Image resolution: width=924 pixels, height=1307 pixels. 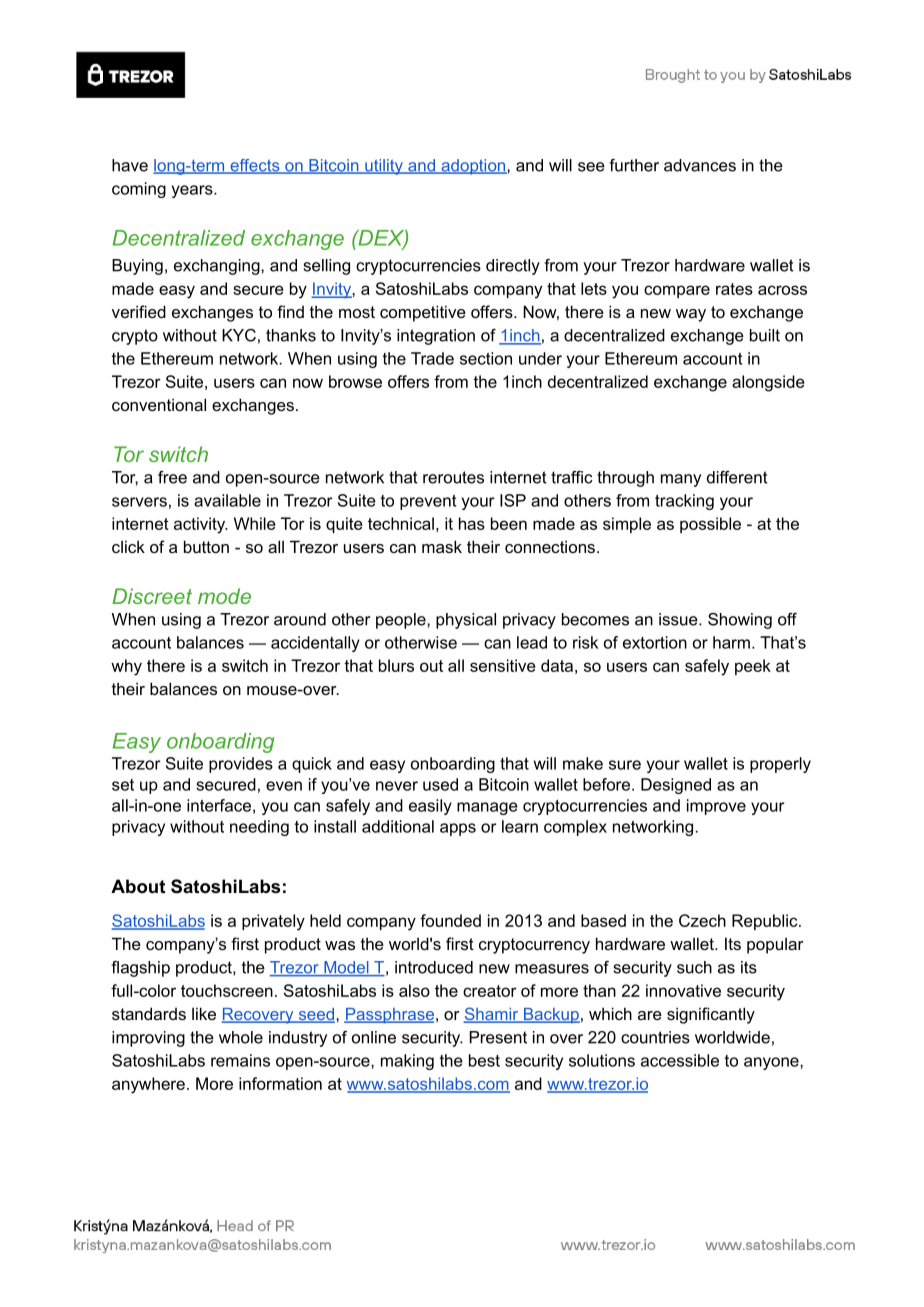 I want to click on Designed, so click(x=676, y=786).
